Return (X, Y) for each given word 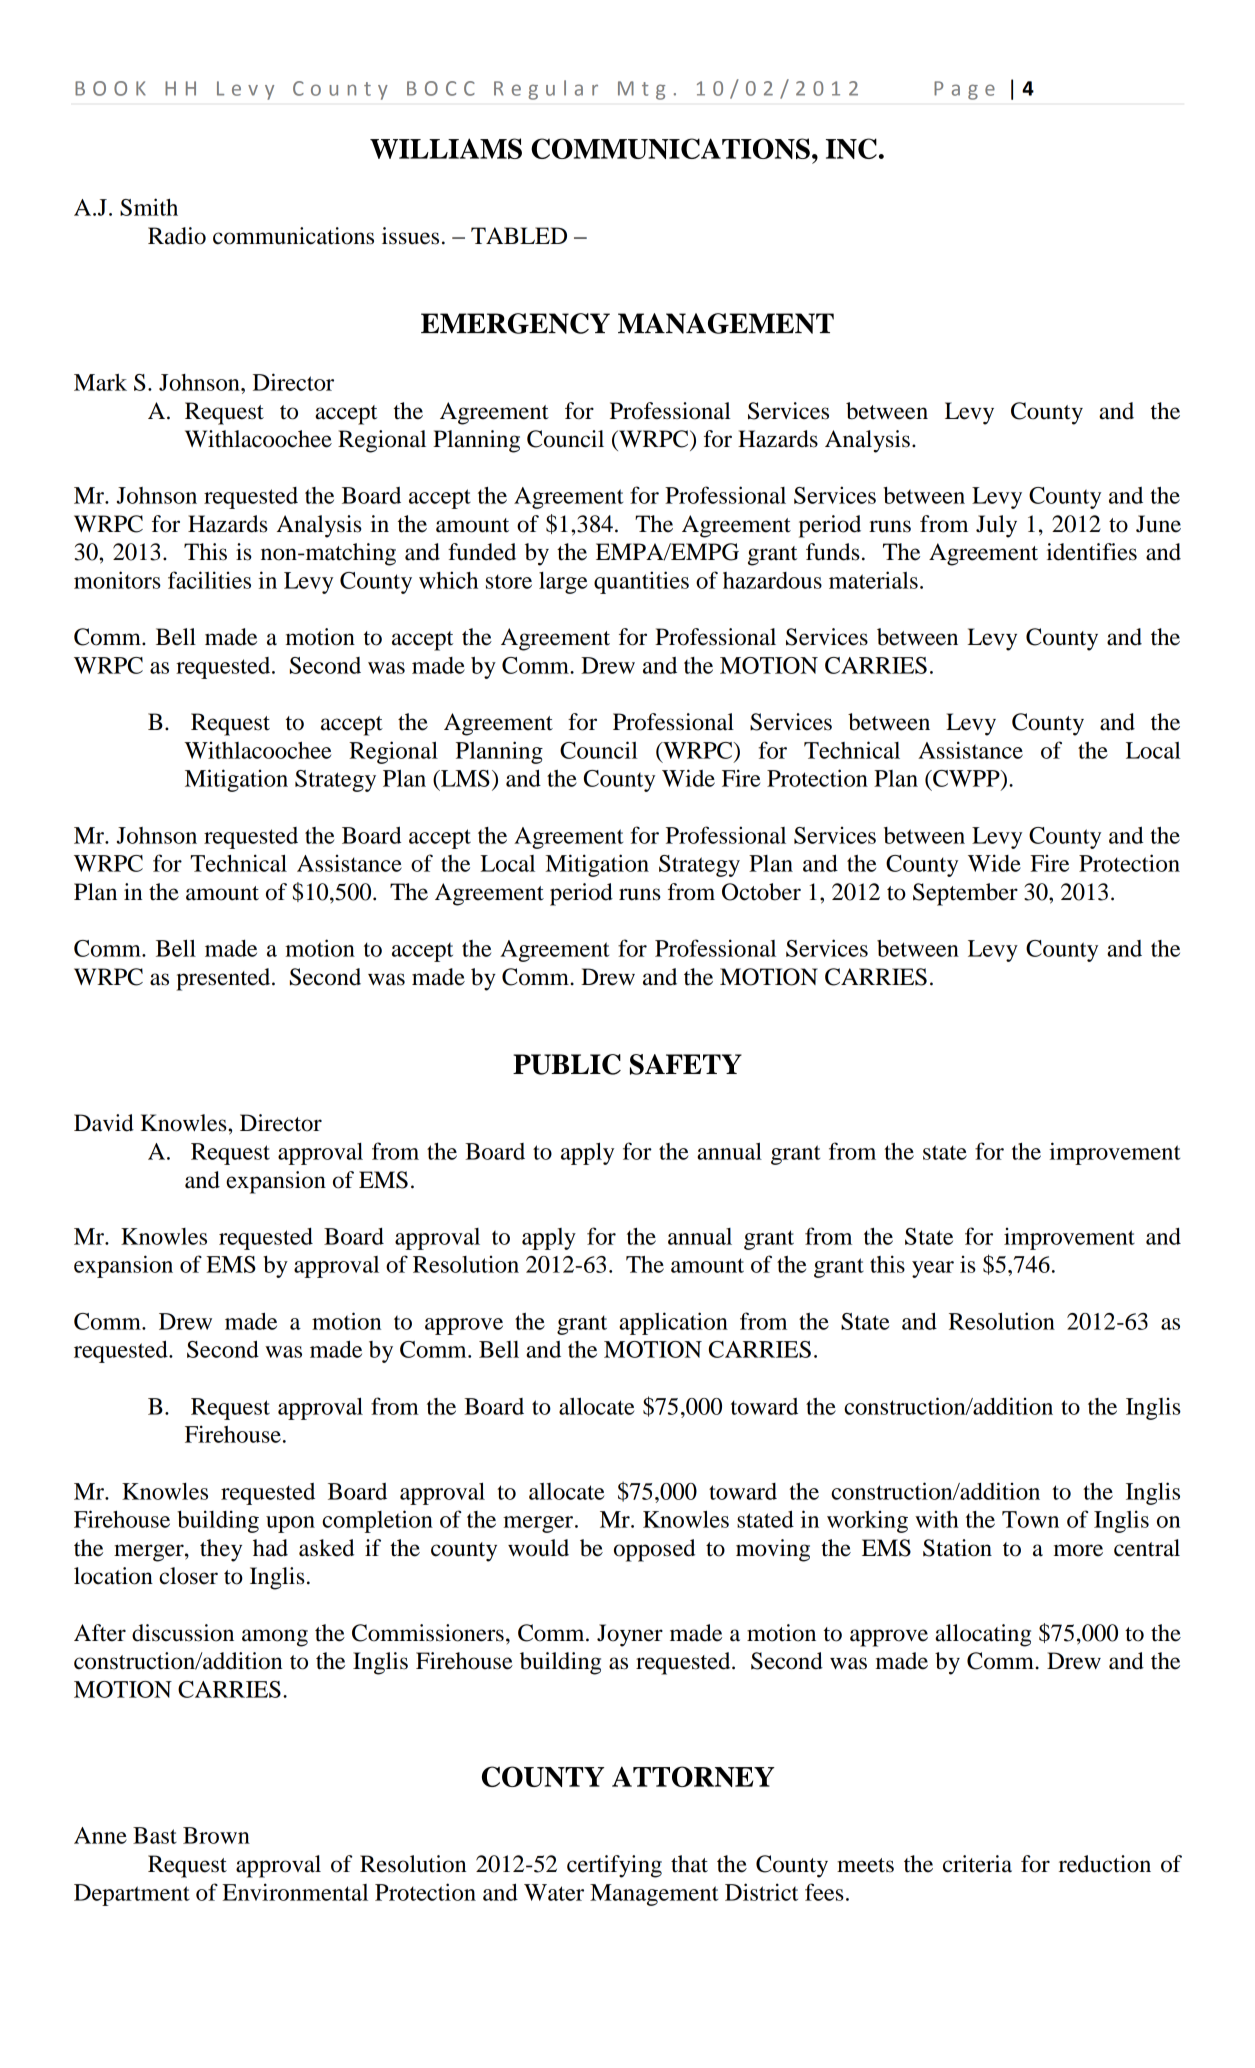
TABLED (519, 235)
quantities (641, 582)
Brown (216, 1835)
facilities (209, 580)
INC (851, 148)
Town (1030, 1519)
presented (224, 979)
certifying (614, 1866)
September (965, 894)
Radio (177, 236)
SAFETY (686, 1064)
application (673, 1323)
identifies (1092, 552)
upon (290, 1524)
